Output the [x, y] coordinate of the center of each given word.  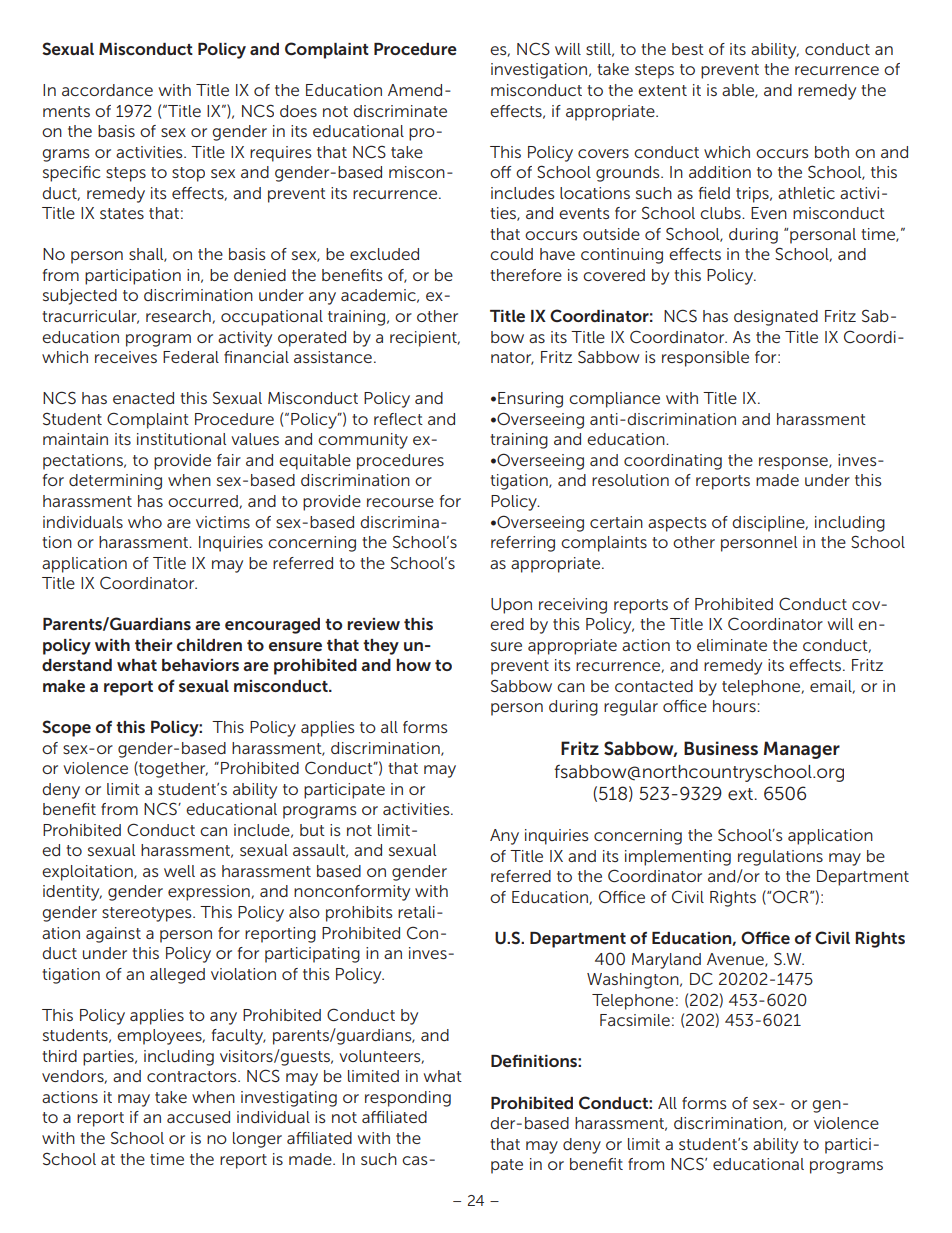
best [688, 49]
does [298, 111]
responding [408, 1099]
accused [198, 1117]
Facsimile [635, 1020]
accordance [107, 90]
